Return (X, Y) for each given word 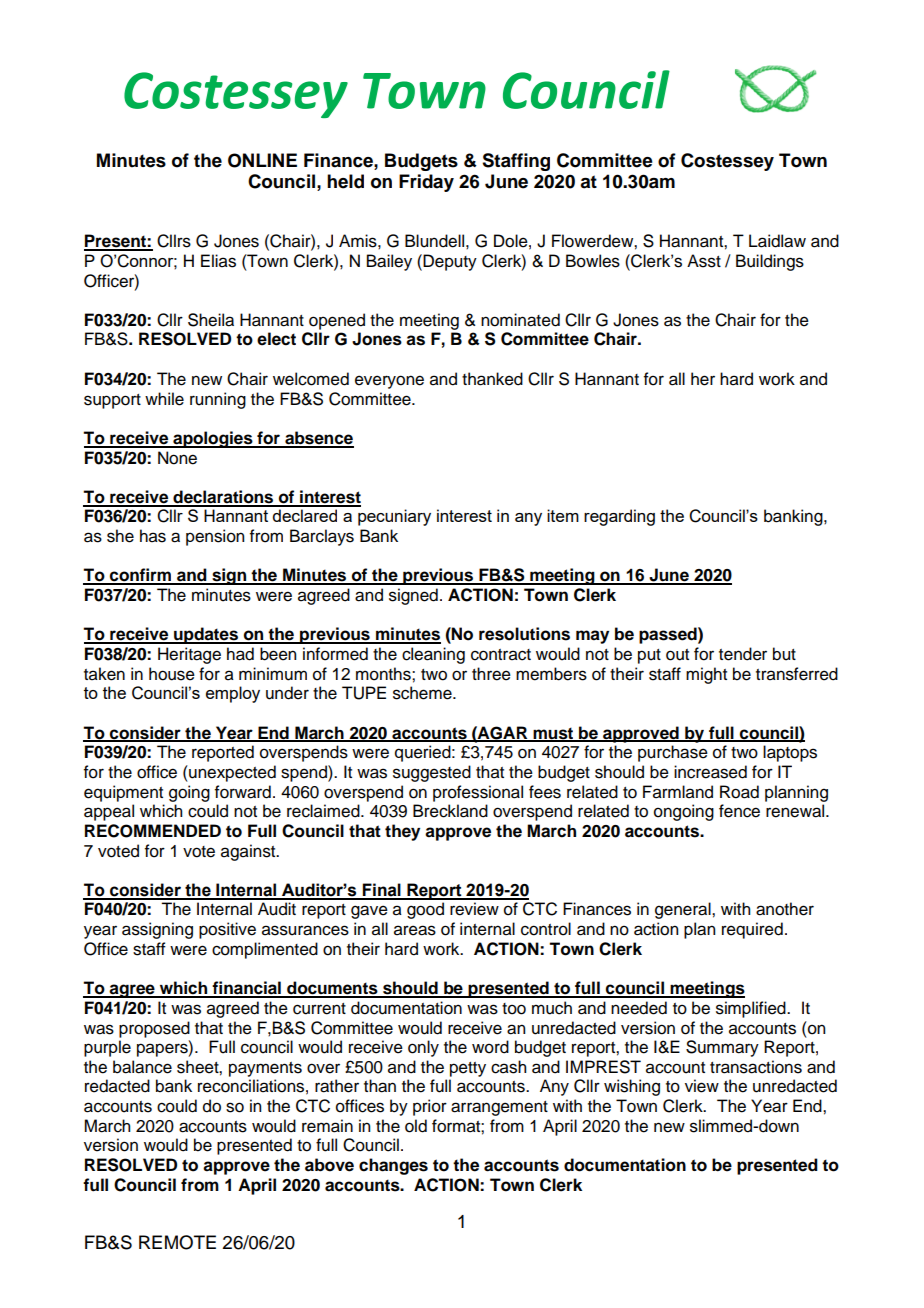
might (706, 675)
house (172, 674)
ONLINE (262, 160)
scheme (423, 693)
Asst (704, 261)
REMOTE (177, 1242)
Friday (426, 183)
